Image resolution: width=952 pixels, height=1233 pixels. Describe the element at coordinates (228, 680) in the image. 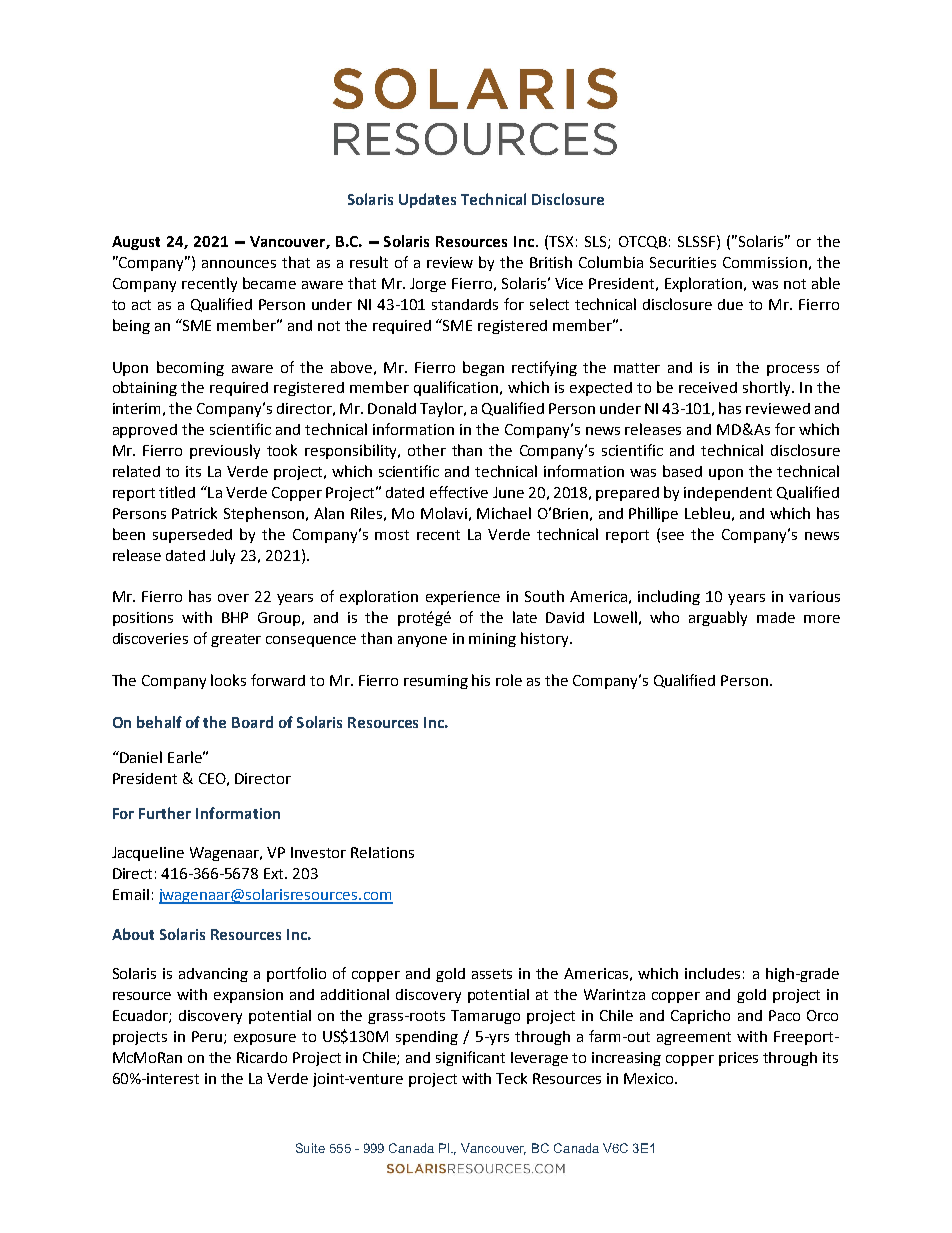

I see `looks` at that location.
